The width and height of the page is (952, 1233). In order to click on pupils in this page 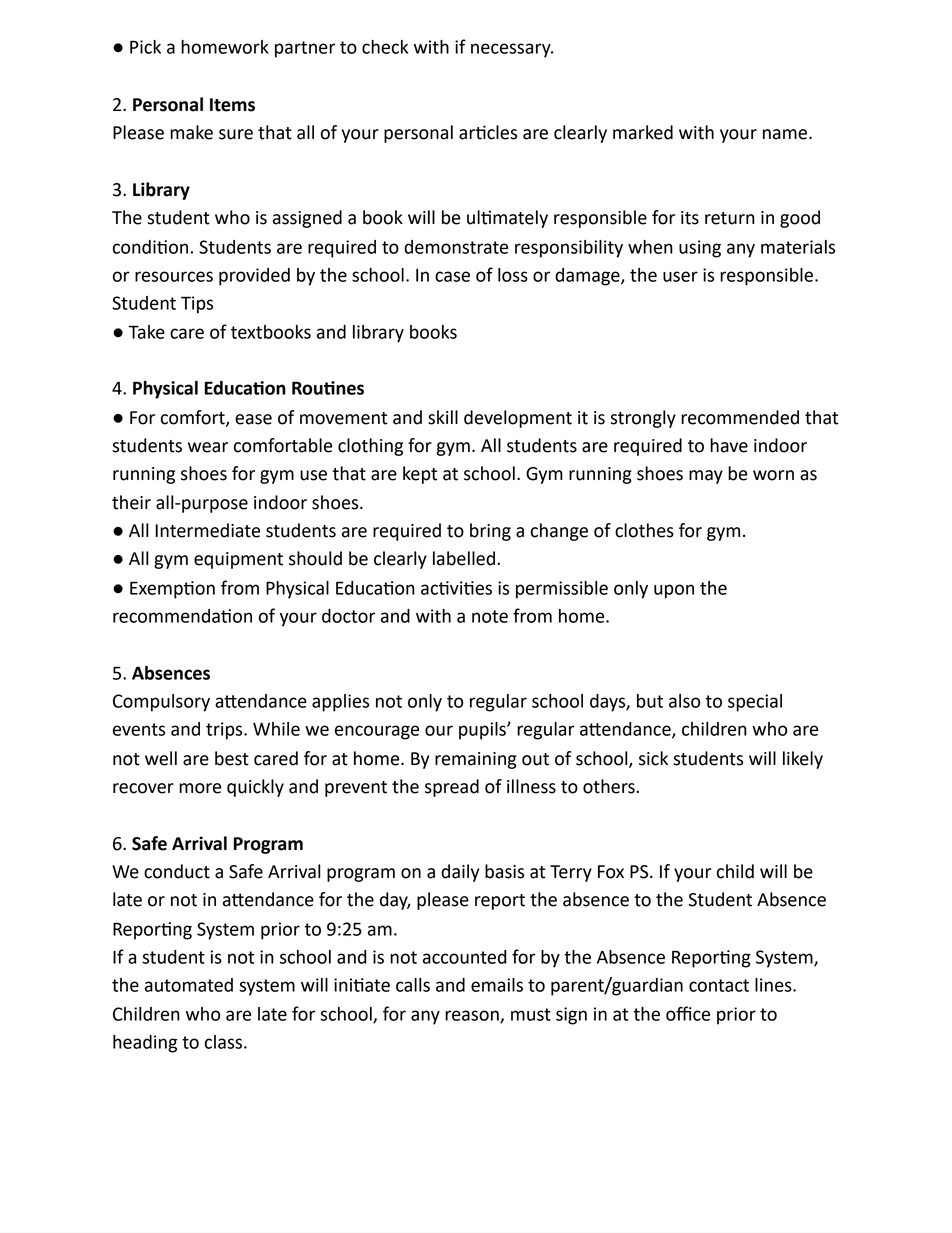, I will do `click(483, 731)`.
